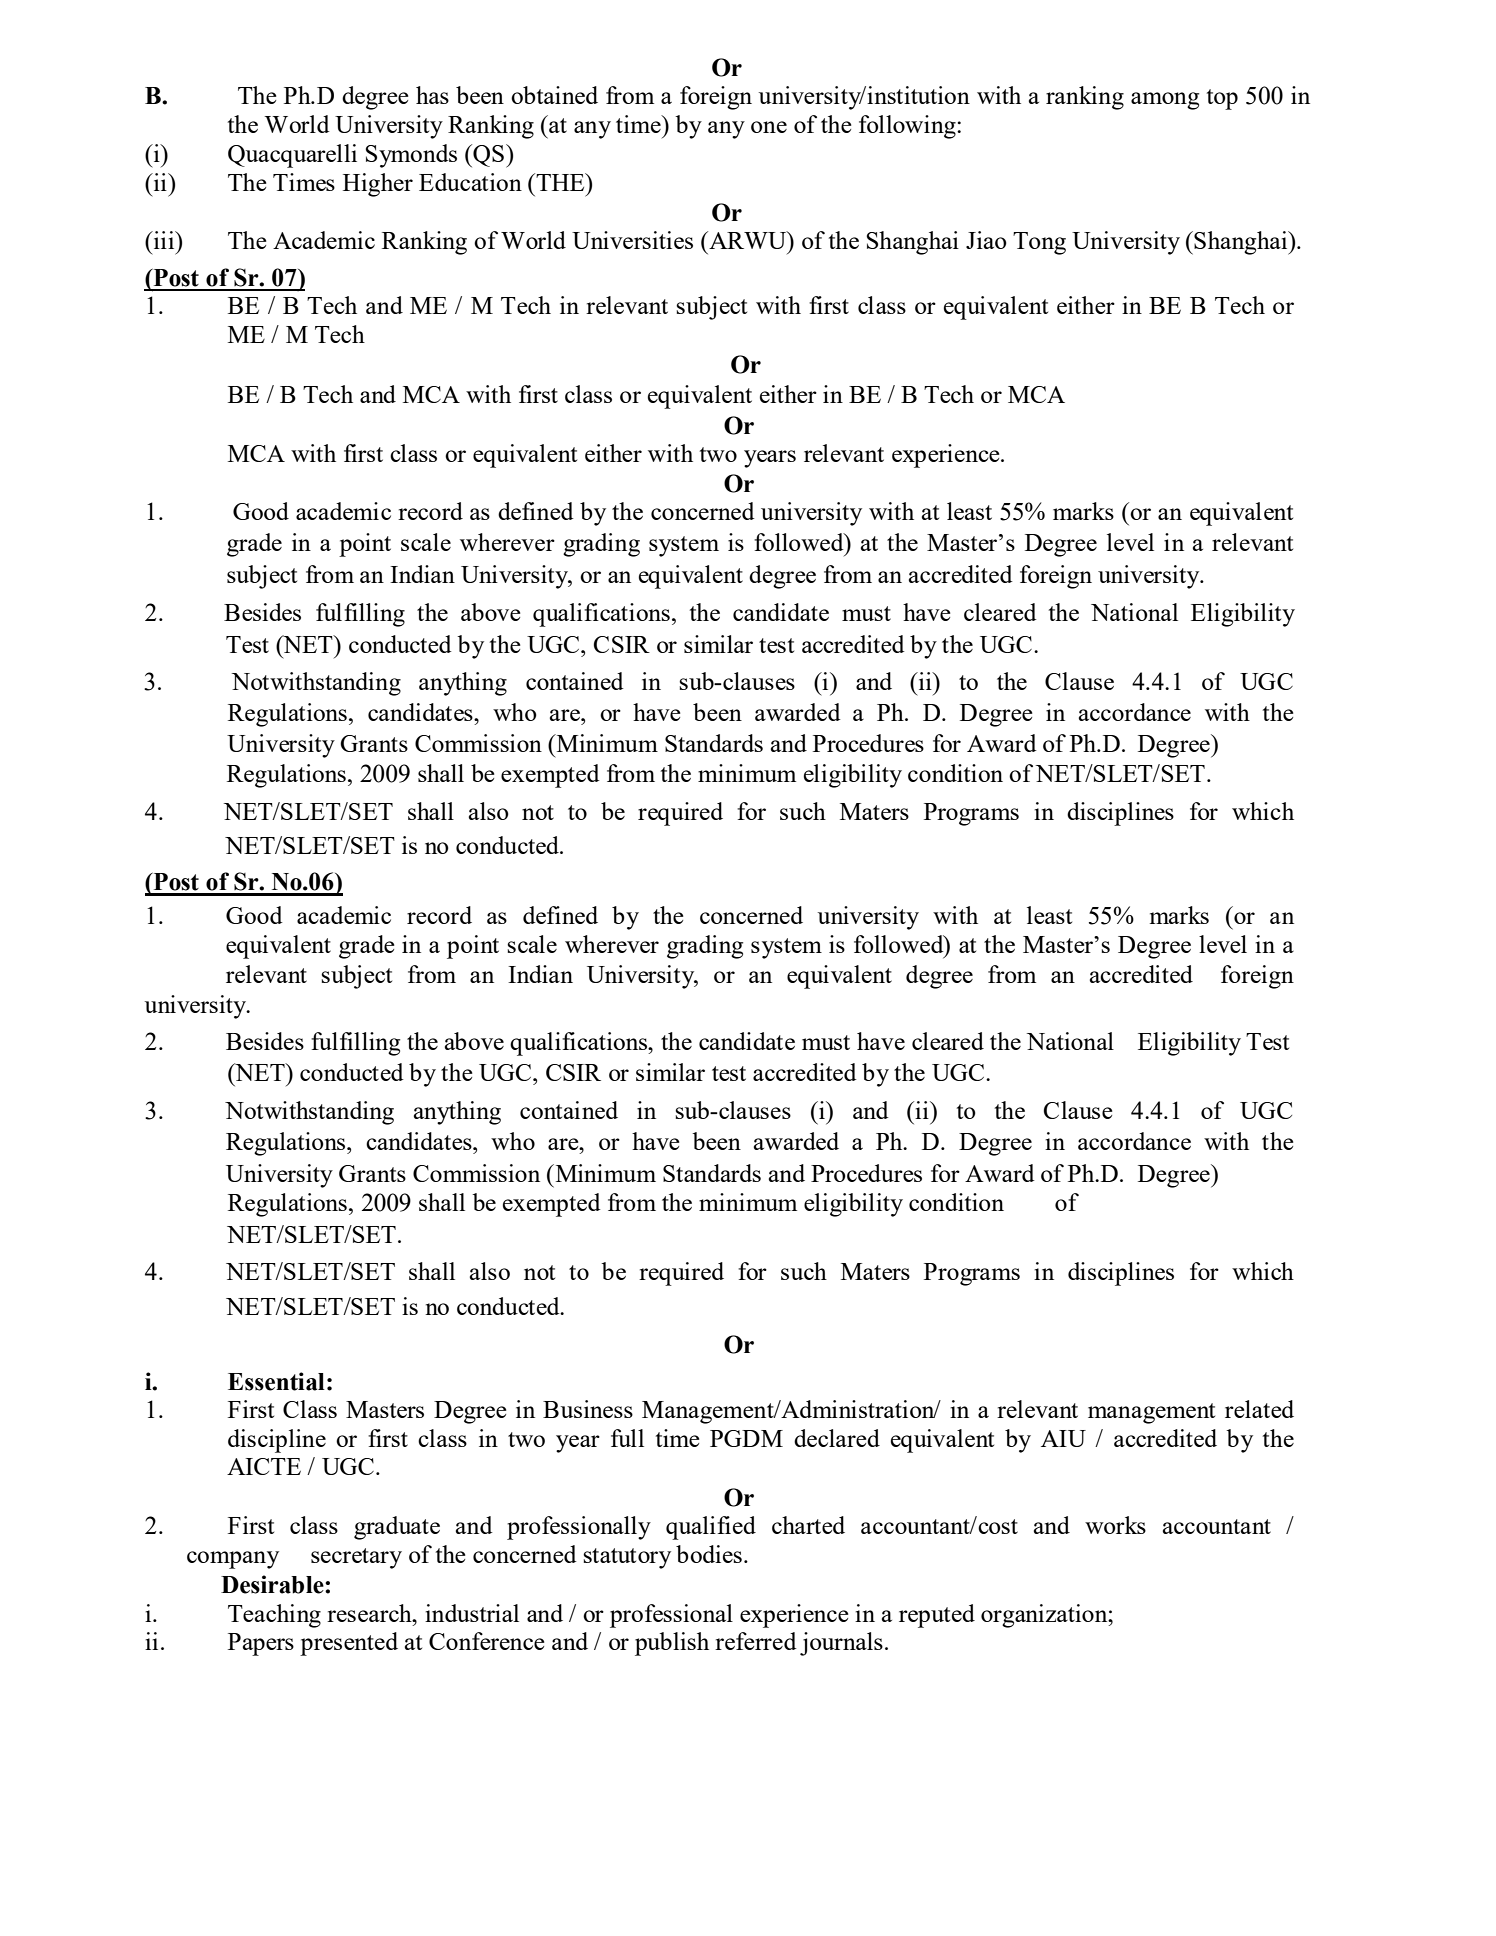 The image size is (1496, 1936). What do you see at coordinates (273, 1584) in the image?
I see `Desirable` at bounding box center [273, 1584].
